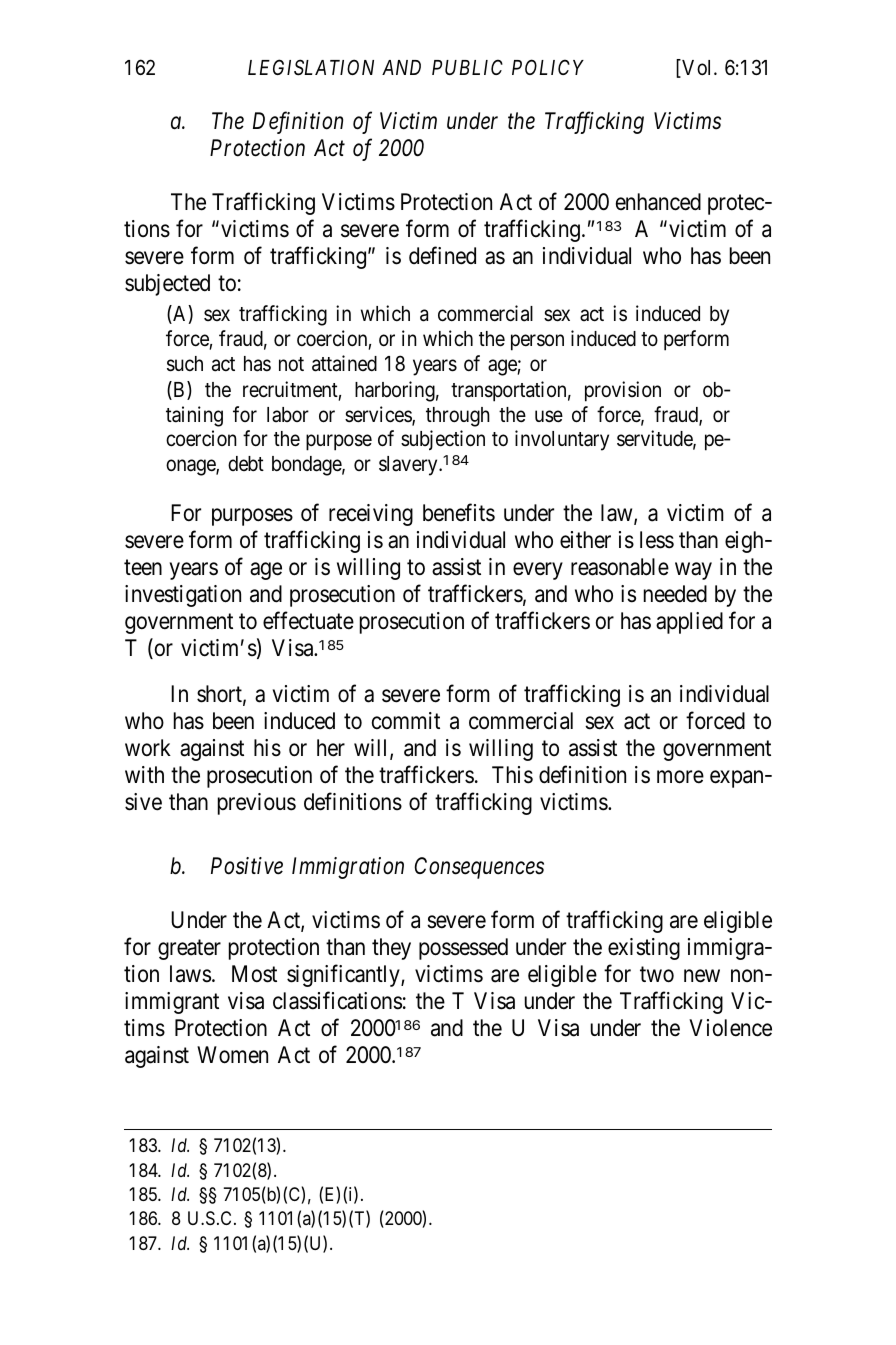 Image resolution: width=896 pixels, height=1345 pixels. What do you see at coordinates (459, 513) in the screenshot?
I see `benefits` at bounding box center [459, 513].
